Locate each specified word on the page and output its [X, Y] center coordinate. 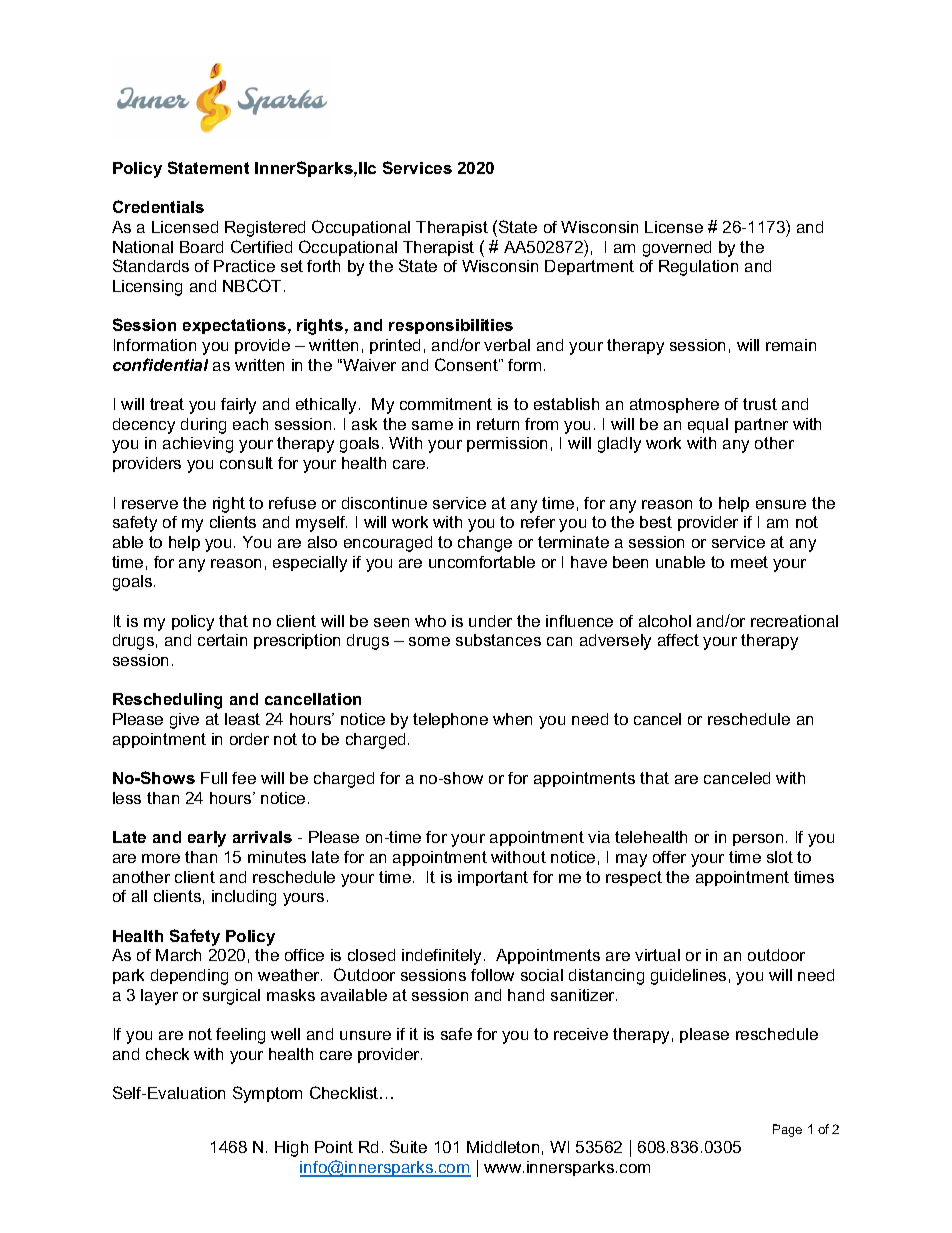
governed [677, 249]
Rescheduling [167, 701]
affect [678, 640]
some [429, 641]
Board [201, 247]
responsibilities [451, 326]
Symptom [267, 1094]
